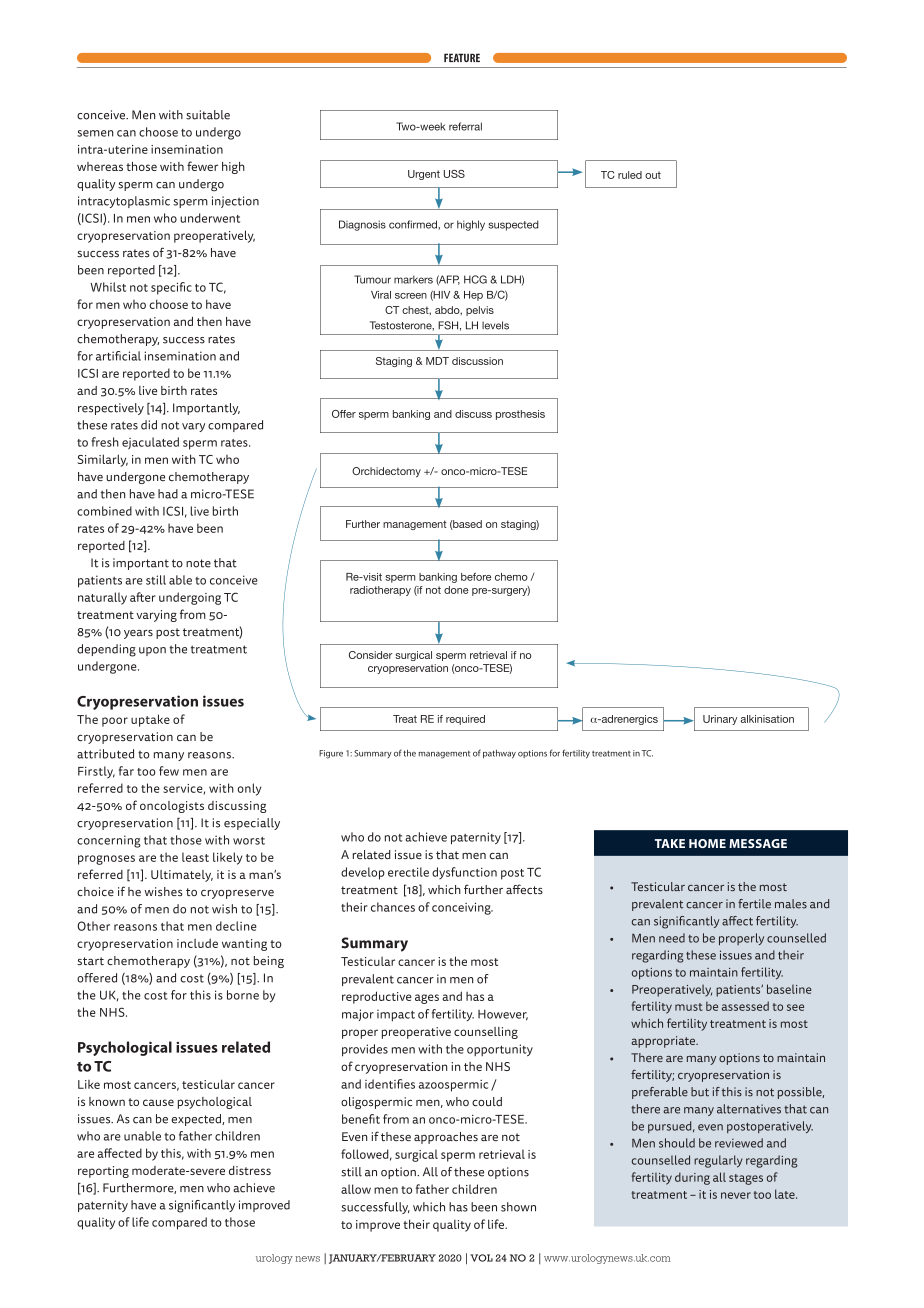 The image size is (924, 1308). What do you see at coordinates (465, 126) in the page?
I see `referral` at bounding box center [465, 126].
